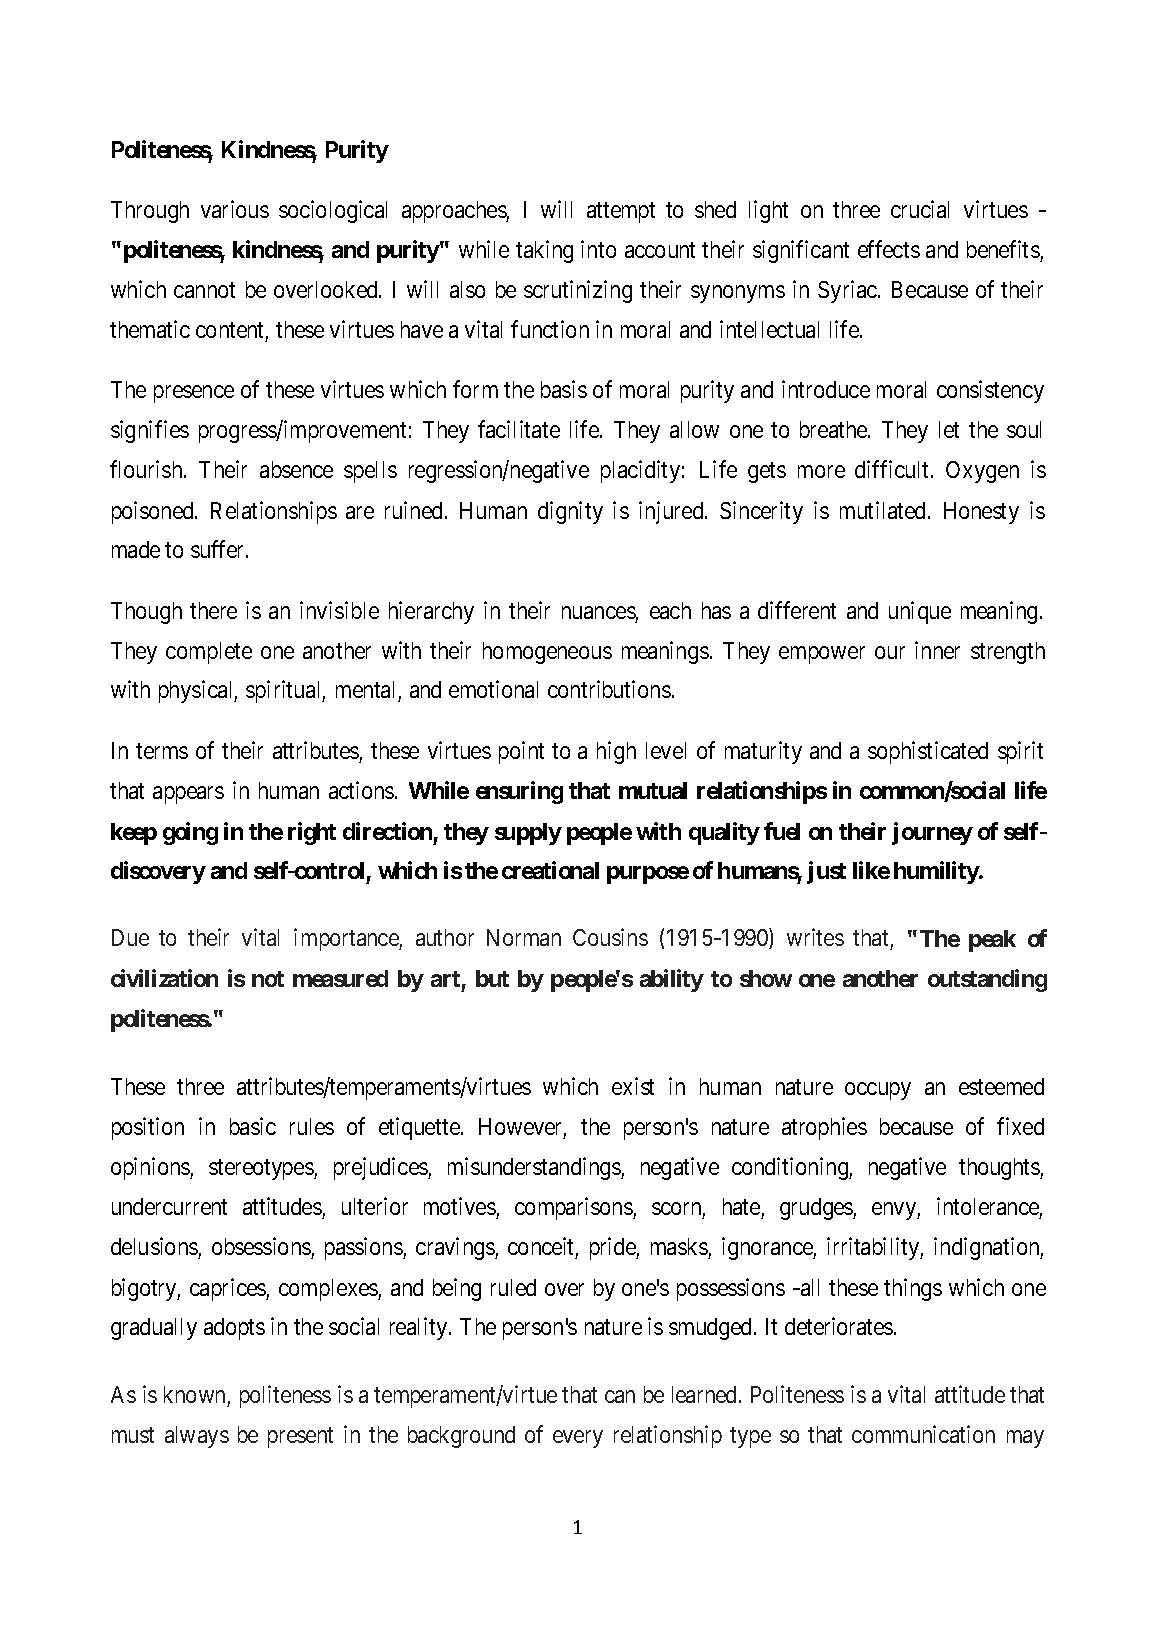 The width and height of the page is (1156, 1635). What do you see at coordinates (197, 1437) in the page?
I see `always` at bounding box center [197, 1437].
